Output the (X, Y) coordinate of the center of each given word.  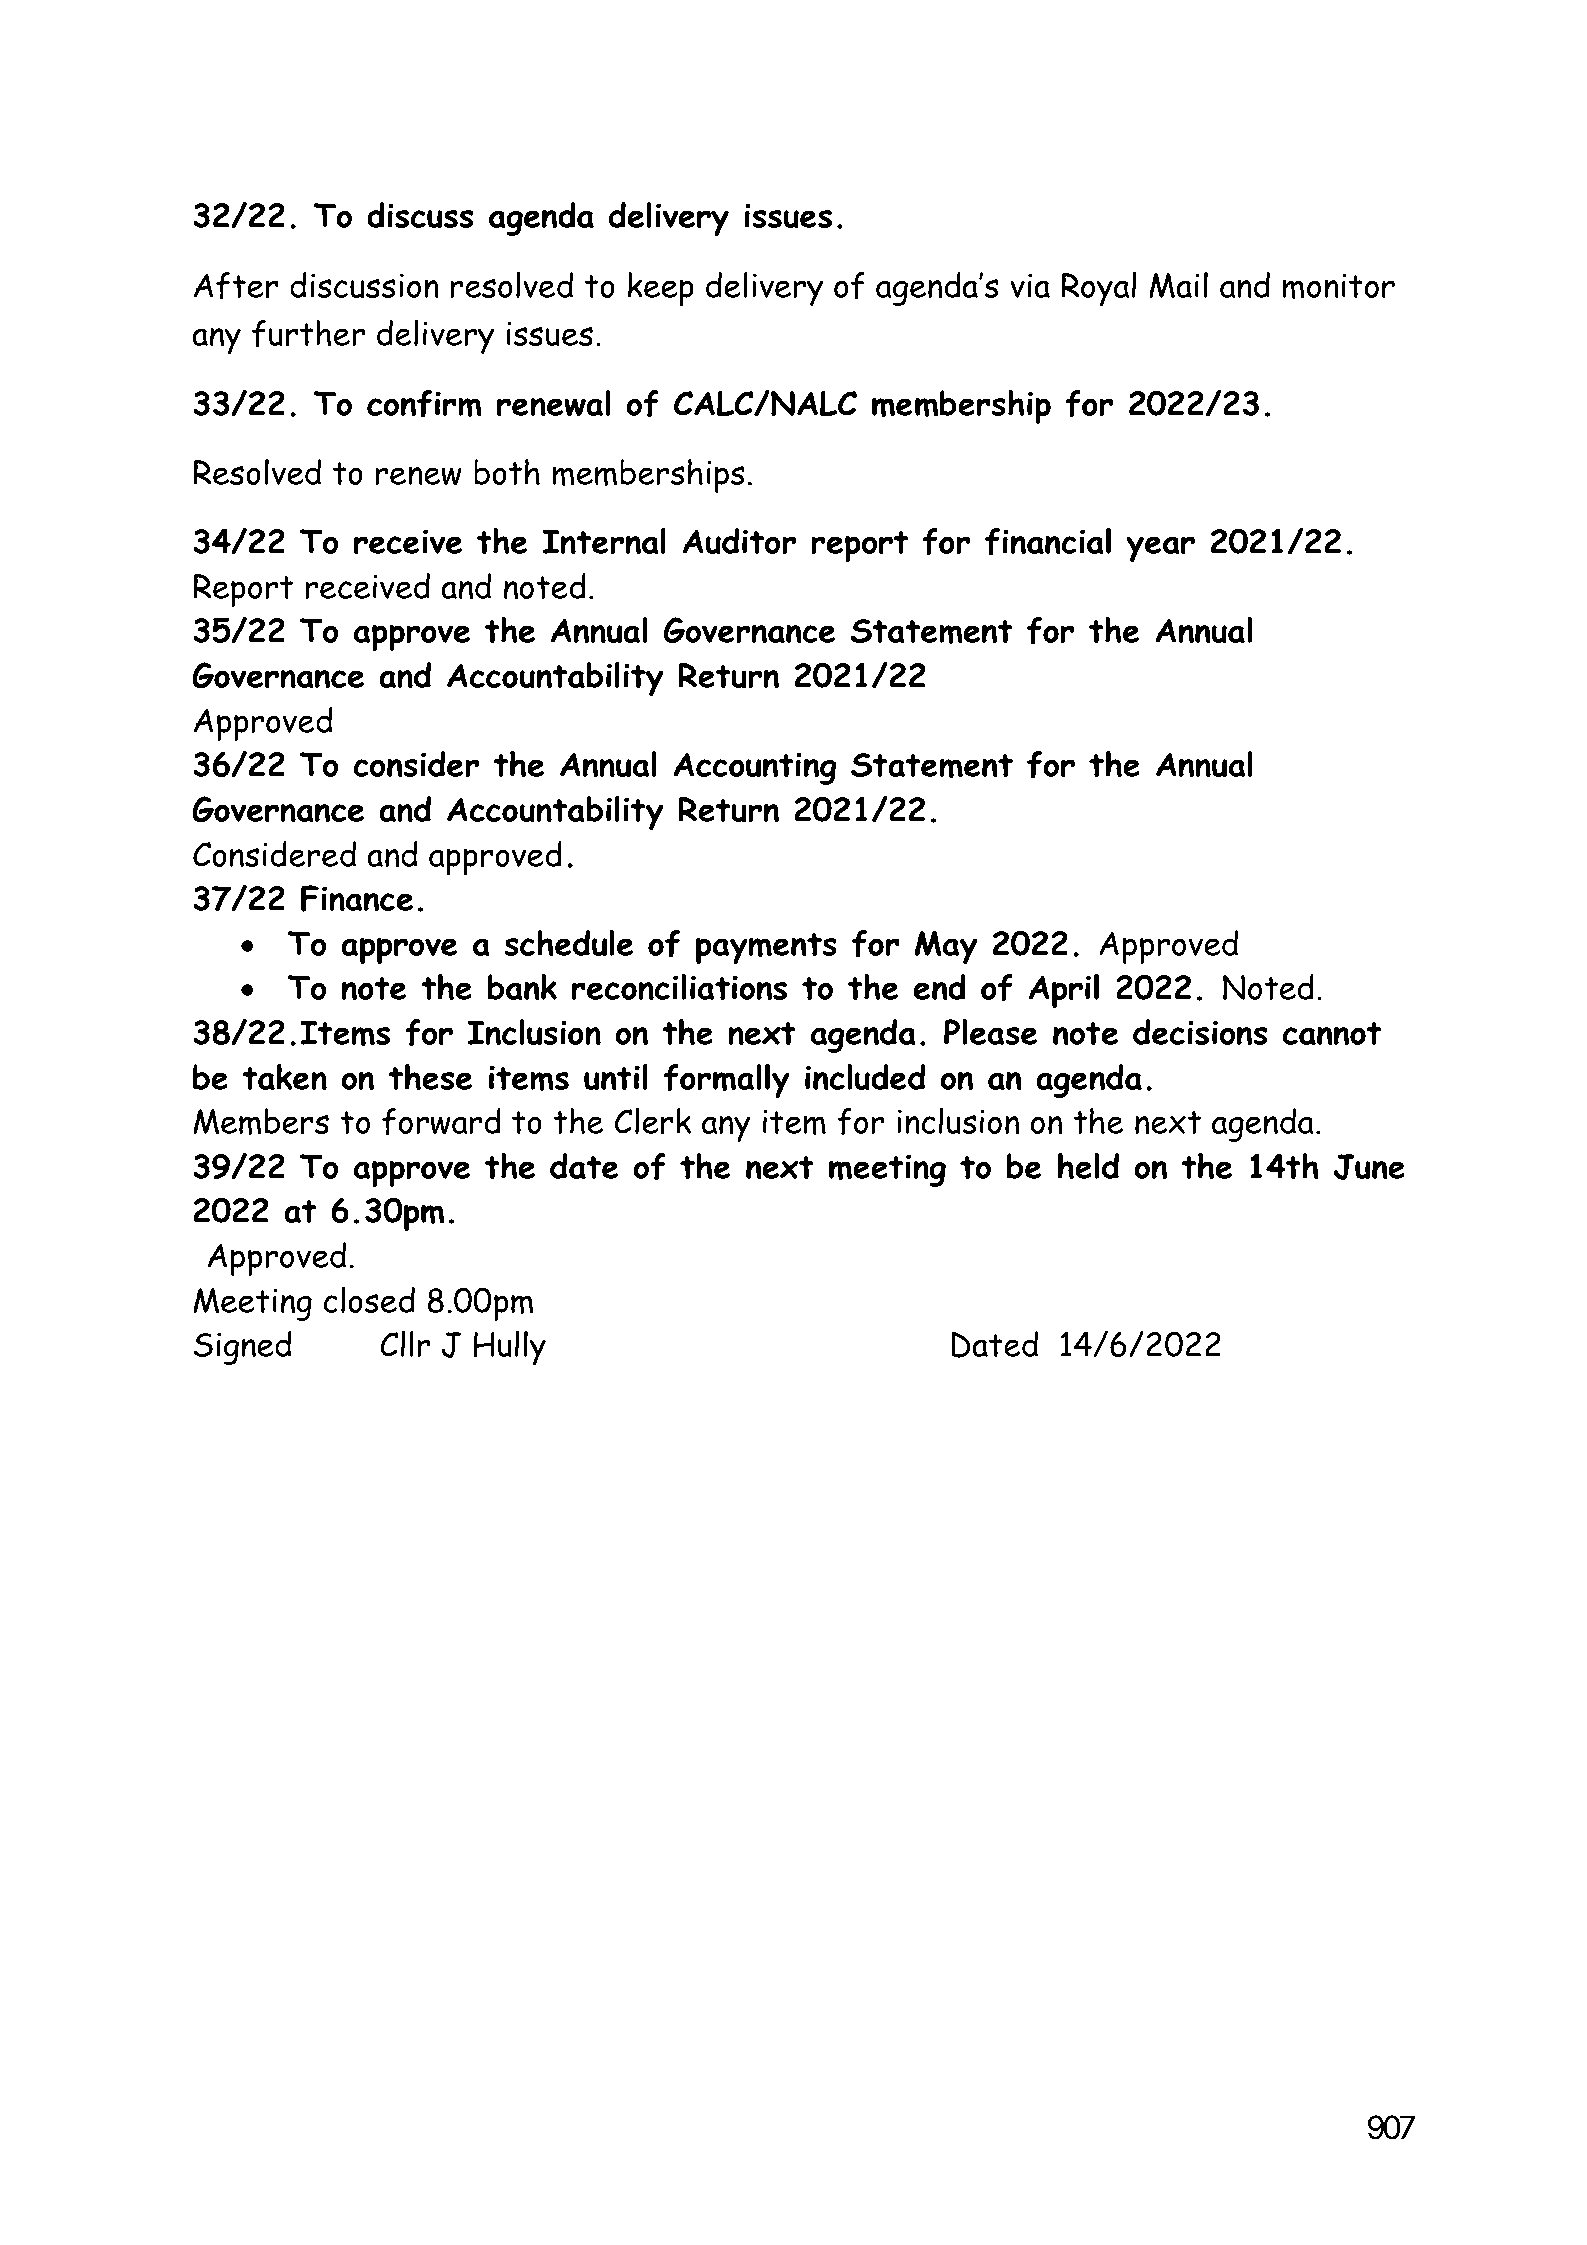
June (1369, 1167)
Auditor (739, 541)
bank (522, 987)
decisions (1200, 1032)
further (308, 334)
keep (661, 289)
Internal (604, 541)
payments (766, 948)
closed (369, 1300)
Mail (1178, 285)
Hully (510, 1348)
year (1160, 549)
